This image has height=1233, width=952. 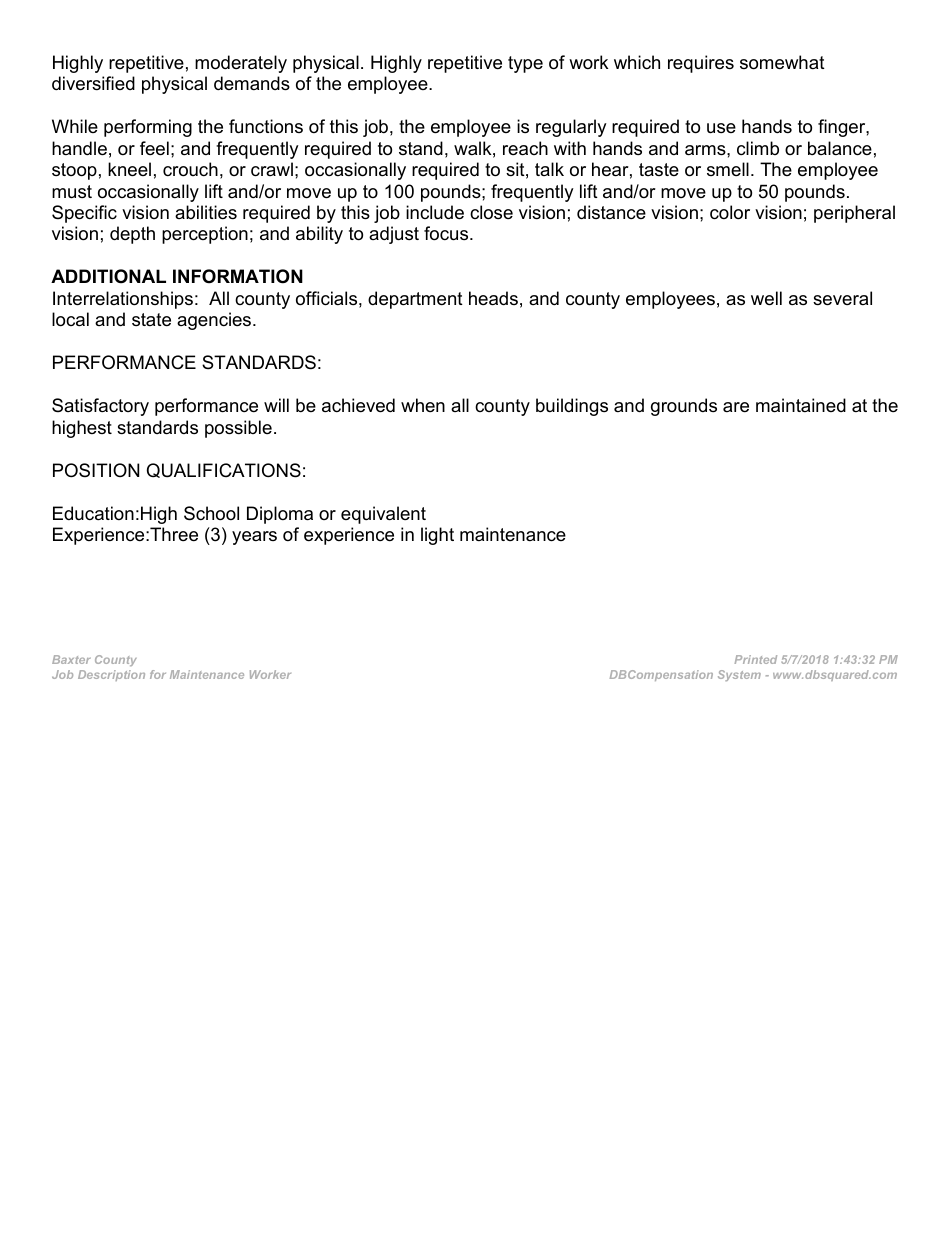 I want to click on diversified, so click(x=93, y=83).
